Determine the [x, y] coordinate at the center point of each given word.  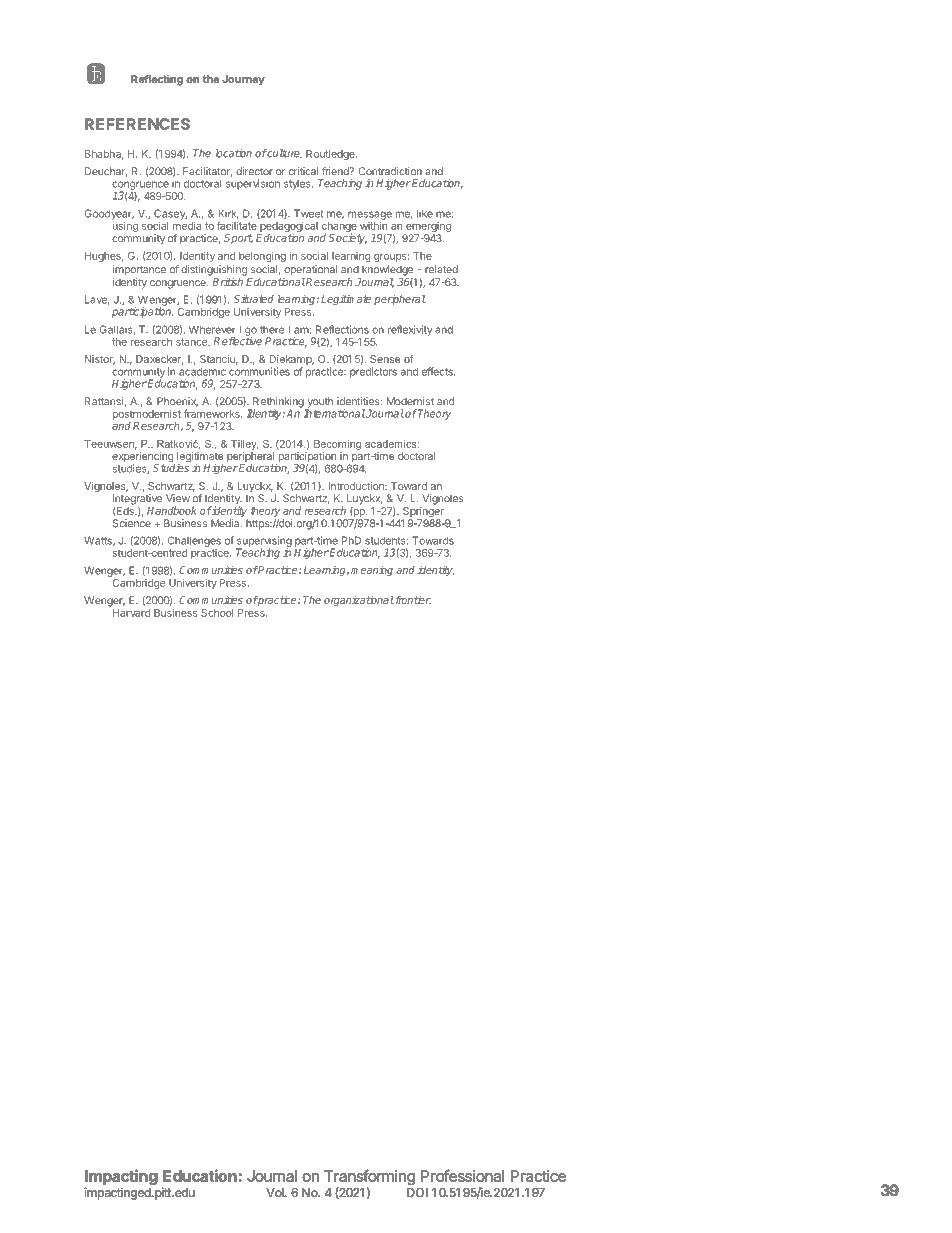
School [217, 613]
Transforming [369, 1179]
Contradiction [390, 171]
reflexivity [410, 330]
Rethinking [278, 403]
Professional [462, 1176]
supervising [264, 542]
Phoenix [177, 402]
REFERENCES [137, 124]
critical [304, 171]
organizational [359, 601]
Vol [276, 1192]
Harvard [130, 611]
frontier [412, 600]
